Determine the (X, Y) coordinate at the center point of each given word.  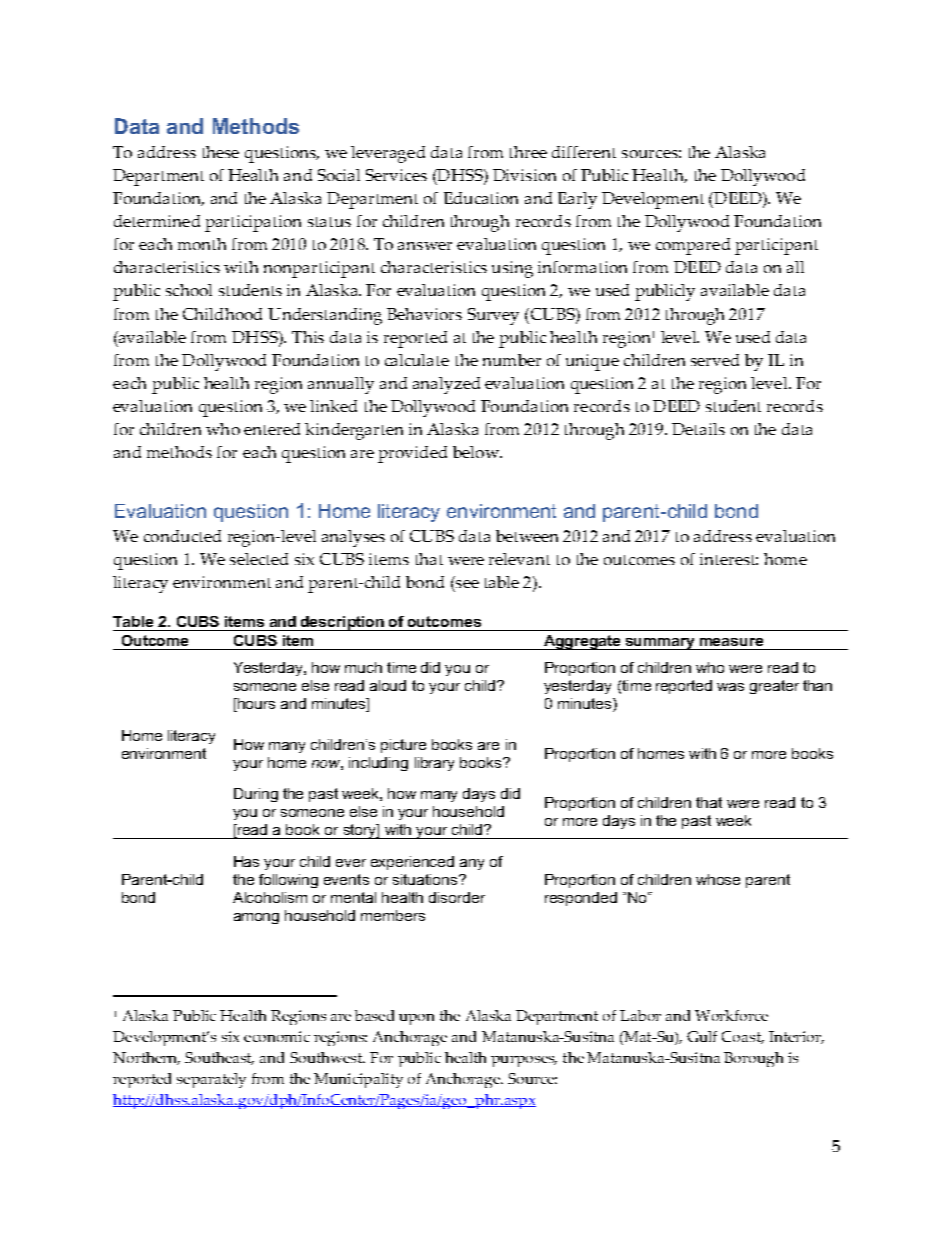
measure (731, 642)
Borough (753, 1059)
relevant (519, 559)
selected (259, 559)
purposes (524, 1061)
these (221, 152)
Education (481, 198)
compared (693, 246)
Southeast (219, 1058)
